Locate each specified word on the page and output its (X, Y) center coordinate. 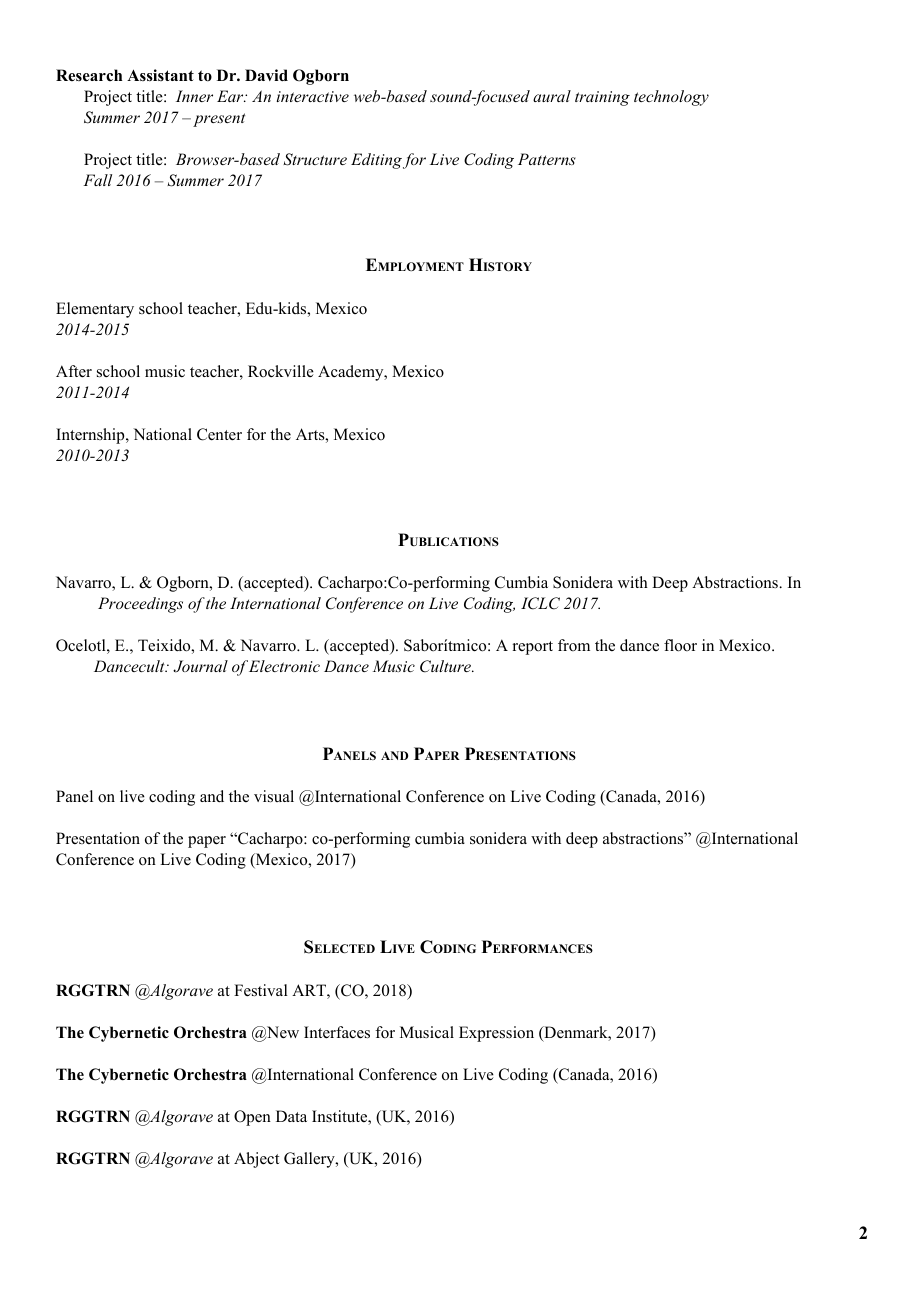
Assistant (160, 75)
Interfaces (337, 1032)
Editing (376, 161)
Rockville (281, 371)
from (574, 645)
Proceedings (140, 605)
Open (252, 1118)
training (602, 98)
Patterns (547, 159)
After (74, 371)
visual (274, 796)
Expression (496, 1034)
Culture (446, 666)
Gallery (310, 1160)
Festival (261, 990)
